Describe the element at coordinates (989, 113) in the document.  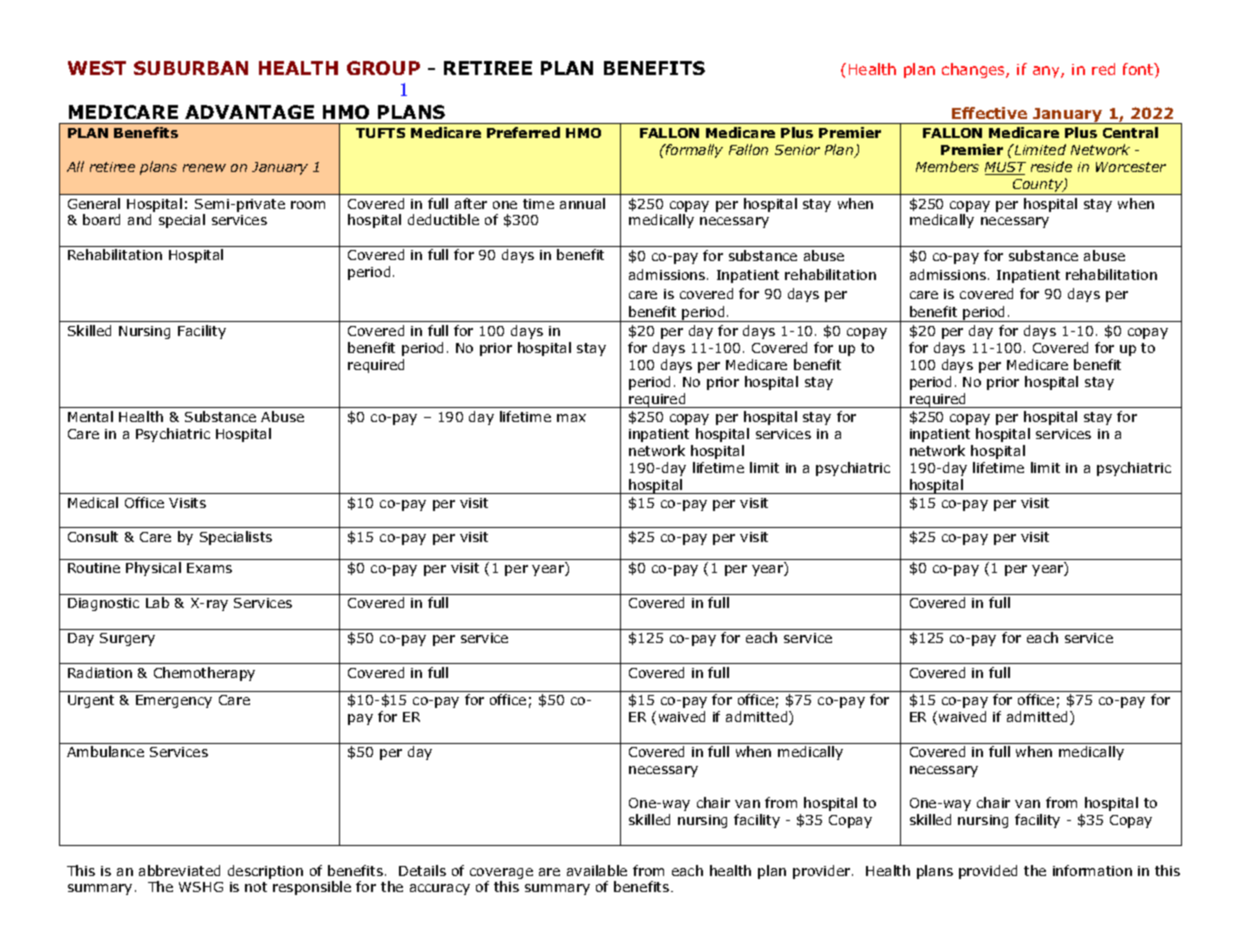
I see `Effective` at that location.
